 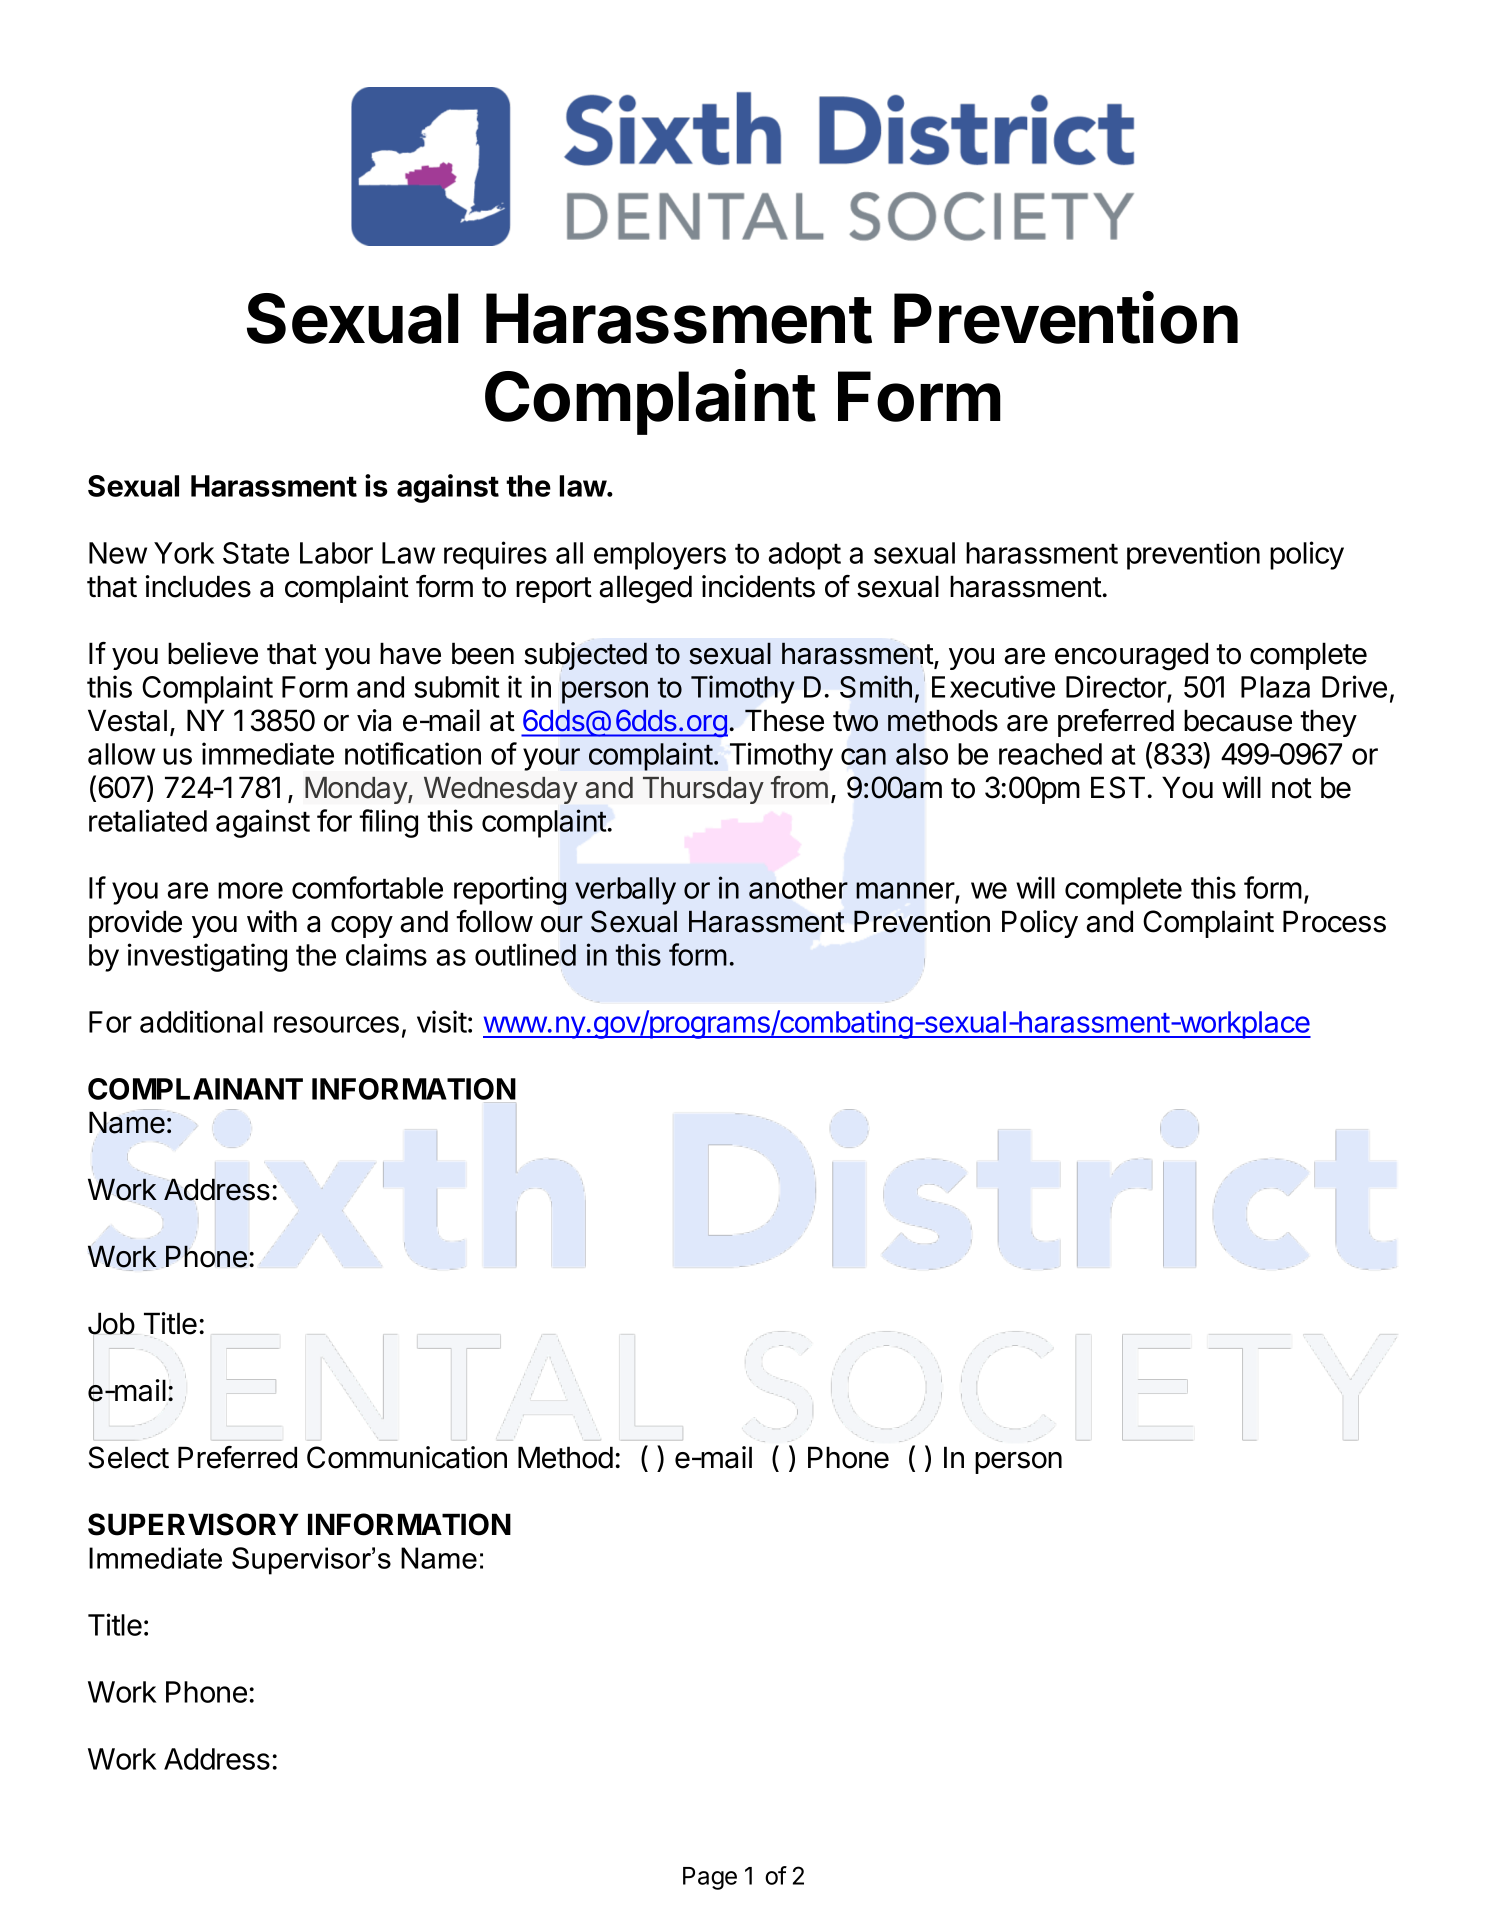 I want to click on another, so click(x=798, y=888).
